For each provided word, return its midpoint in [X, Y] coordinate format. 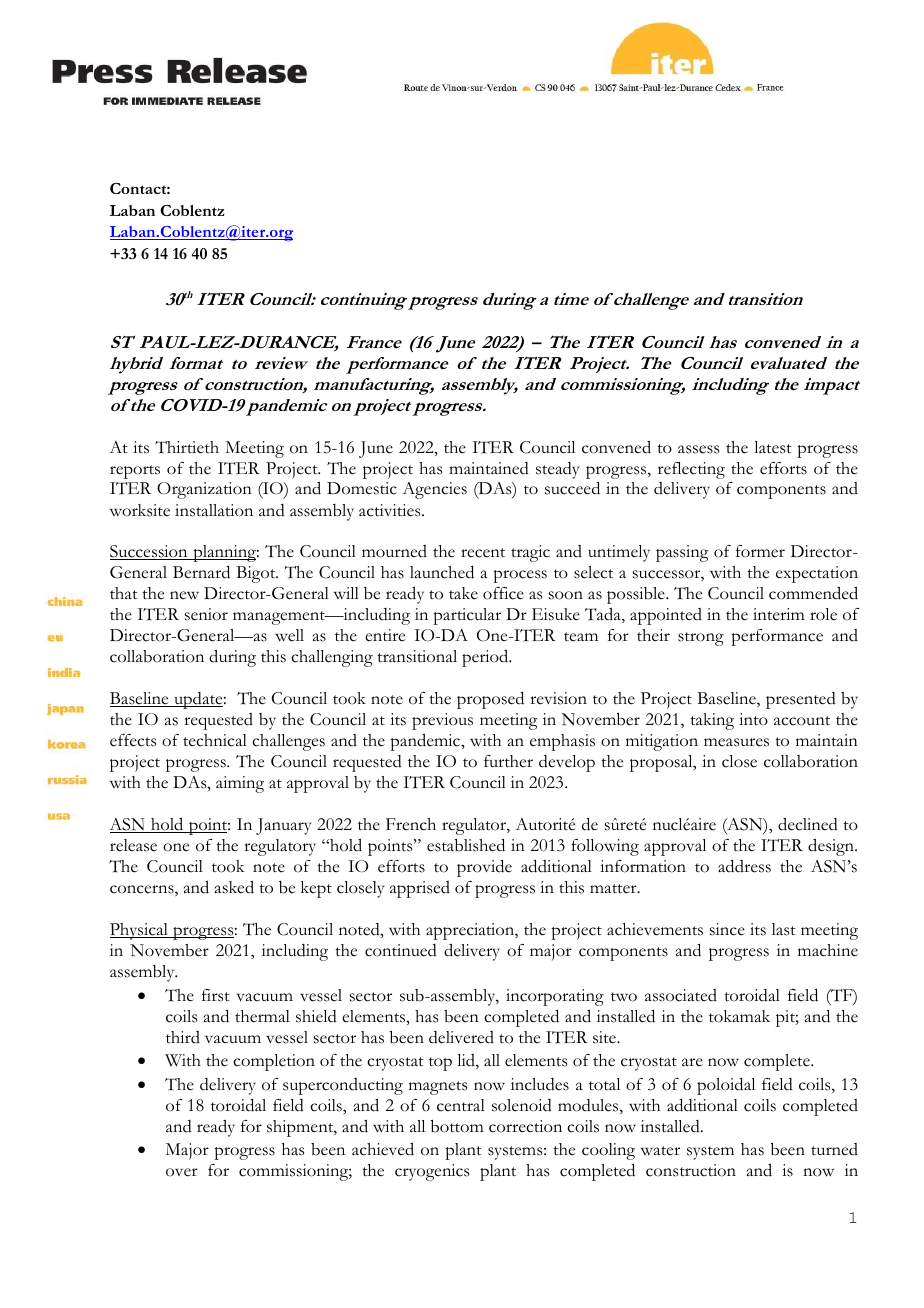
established [466, 845]
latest [773, 447]
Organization [204, 490]
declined [808, 824]
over [182, 1172]
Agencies [434, 490]
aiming [240, 784]
